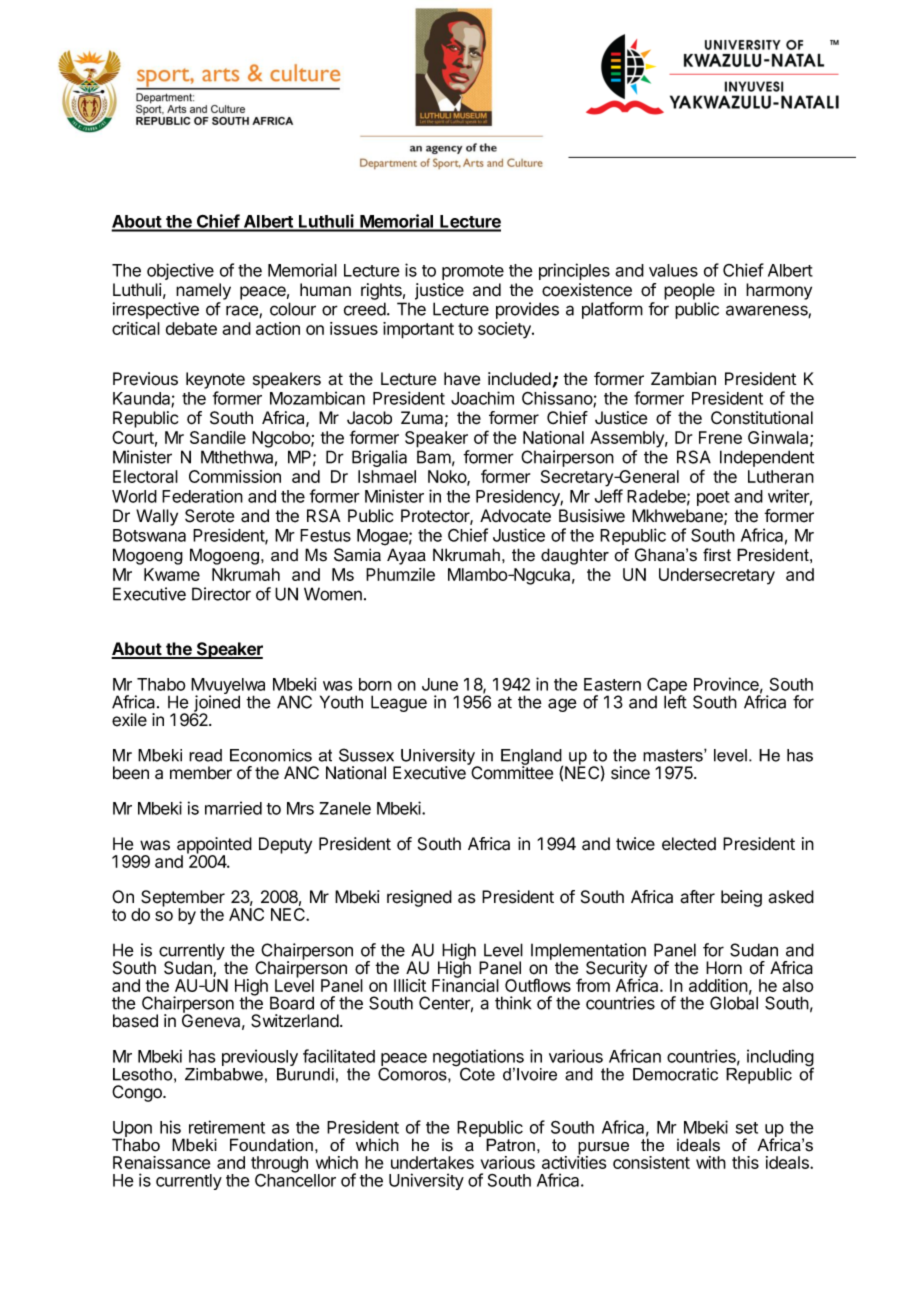 This screenshot has width=924, height=1308. What do you see at coordinates (711, 1162) in the screenshot?
I see `with` at bounding box center [711, 1162].
